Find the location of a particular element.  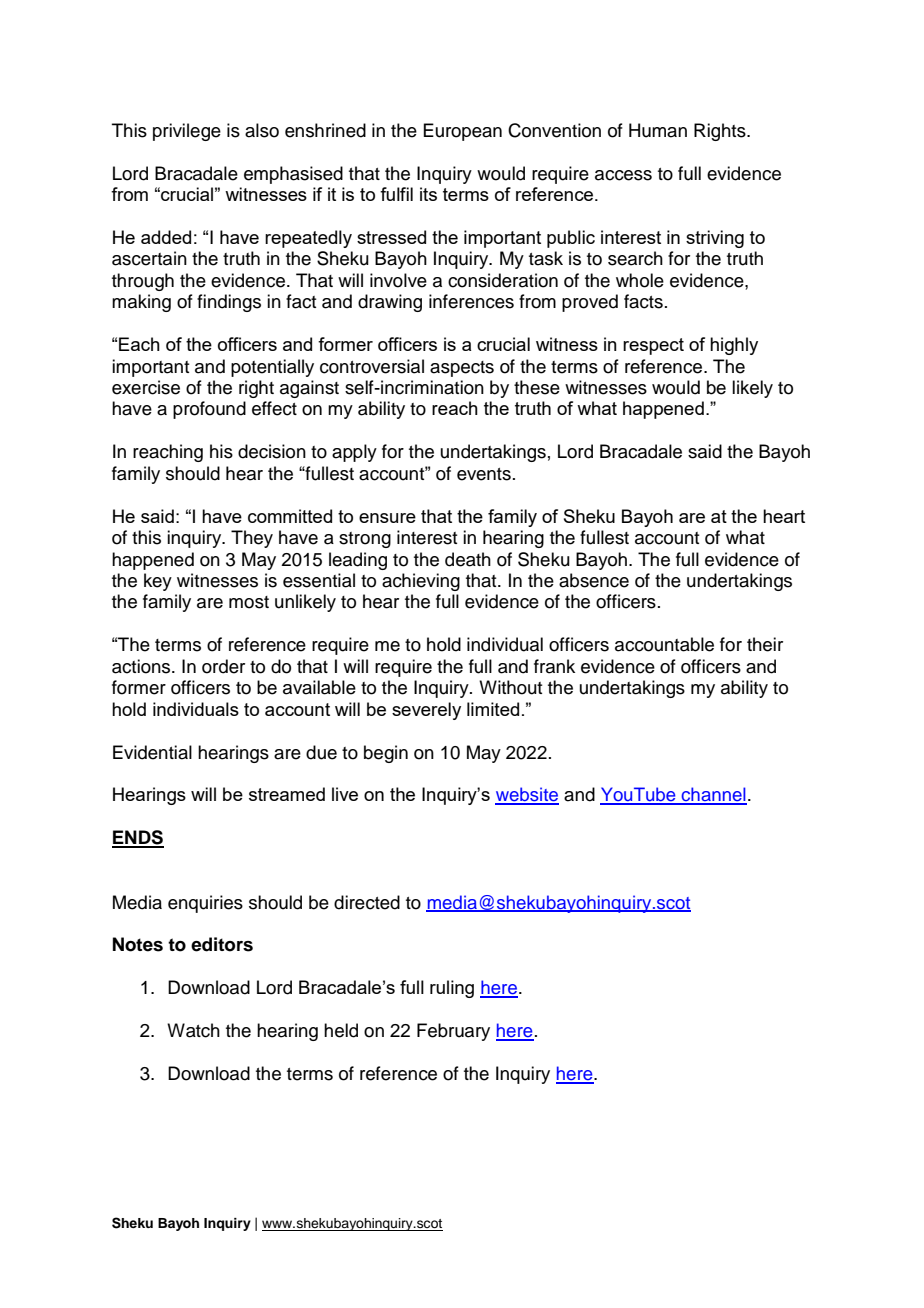

channel is located at coordinates (713, 795).
